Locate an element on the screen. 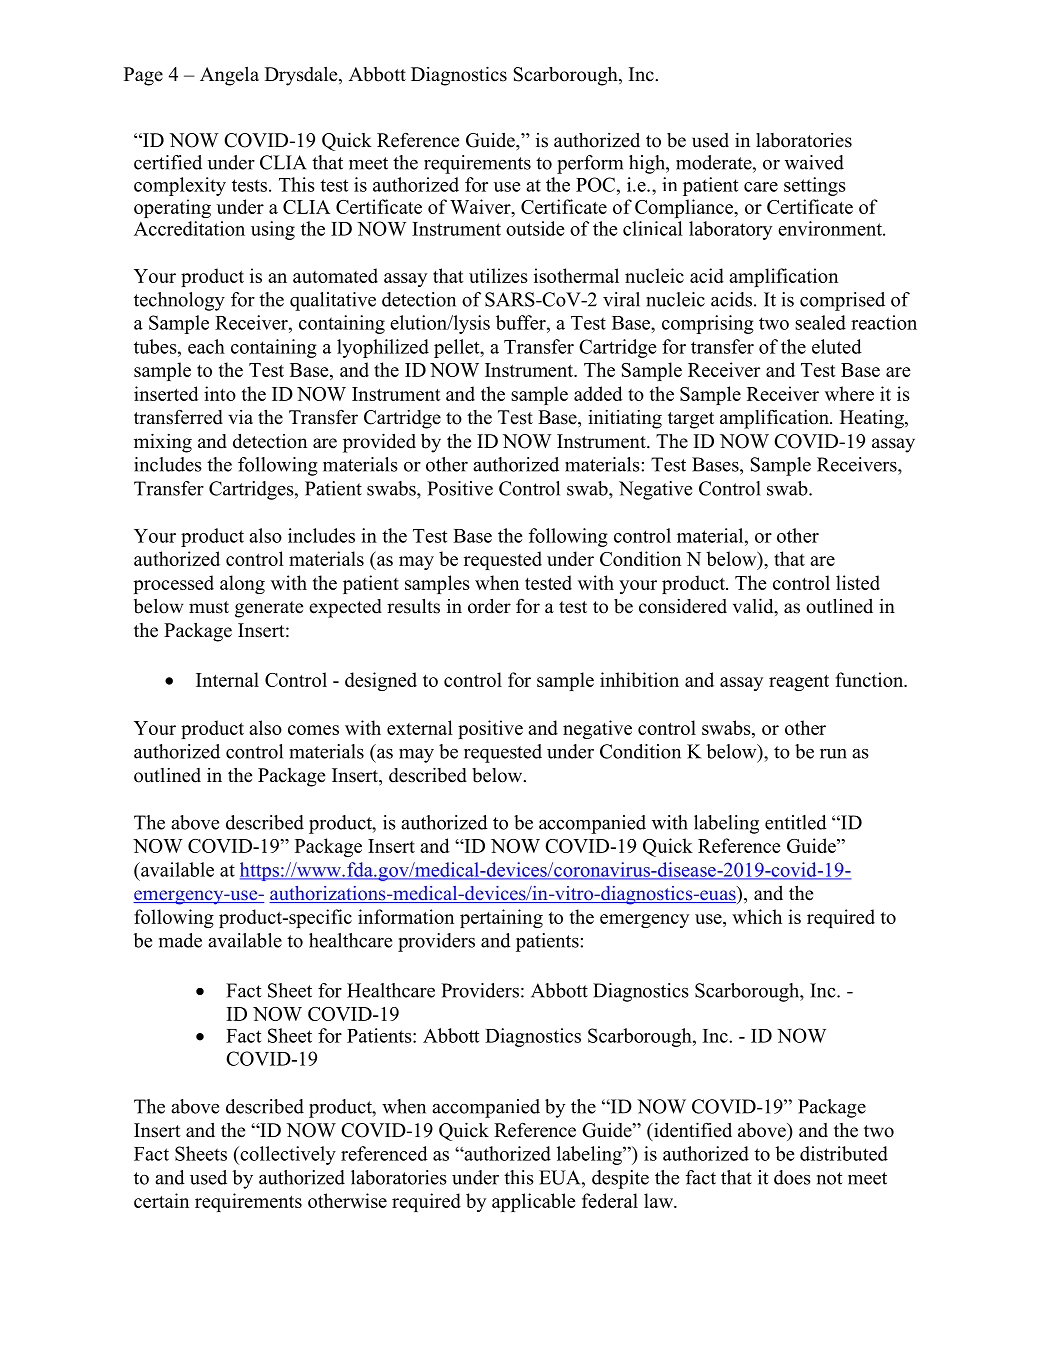 The height and width of the screenshot is (1356, 1048). reagent is located at coordinates (799, 683).
